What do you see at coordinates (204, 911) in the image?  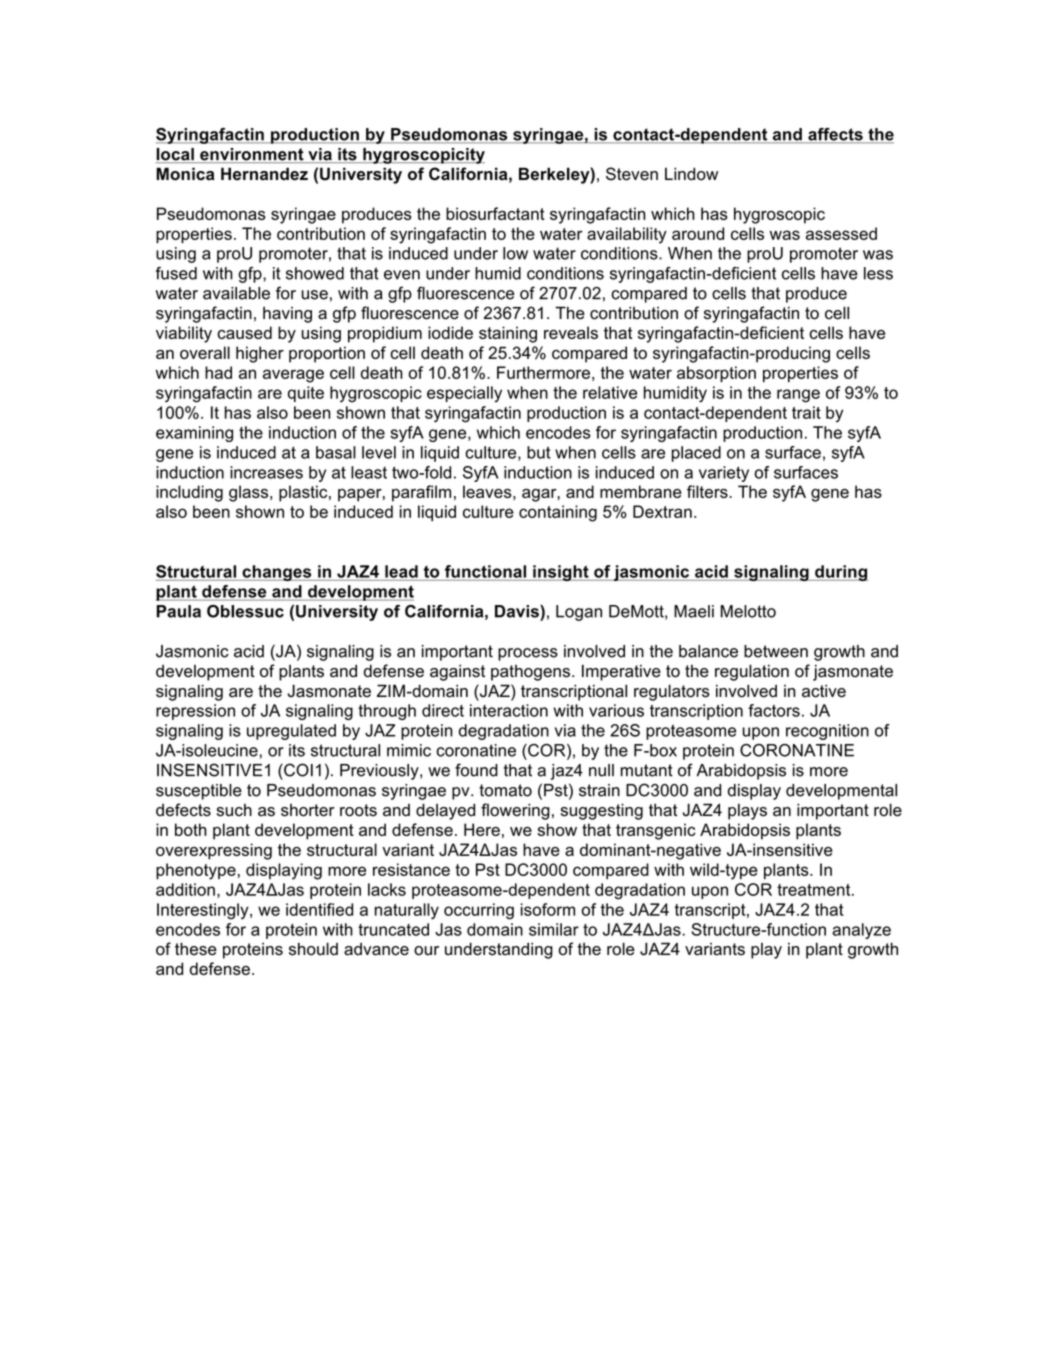 I see `Interestingly` at bounding box center [204, 911].
